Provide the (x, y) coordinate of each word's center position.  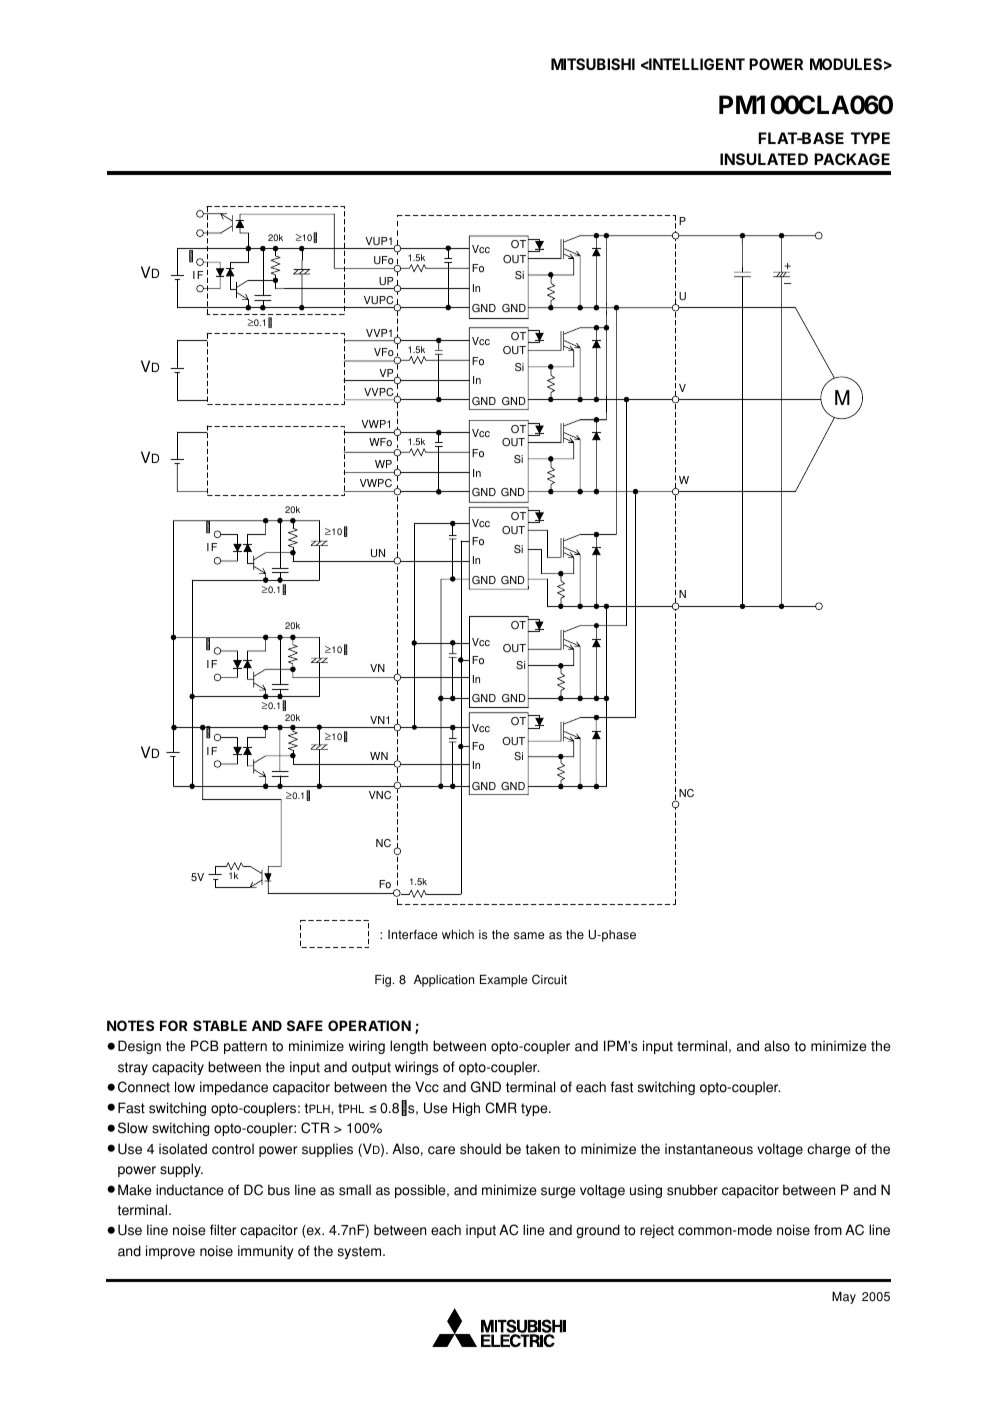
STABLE (220, 1025)
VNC (380, 795)
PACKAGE (852, 159)
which (458, 935)
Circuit (549, 979)
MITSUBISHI (593, 64)
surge (558, 1192)
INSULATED (764, 159)
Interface (412, 935)
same (529, 936)
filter (223, 1230)
